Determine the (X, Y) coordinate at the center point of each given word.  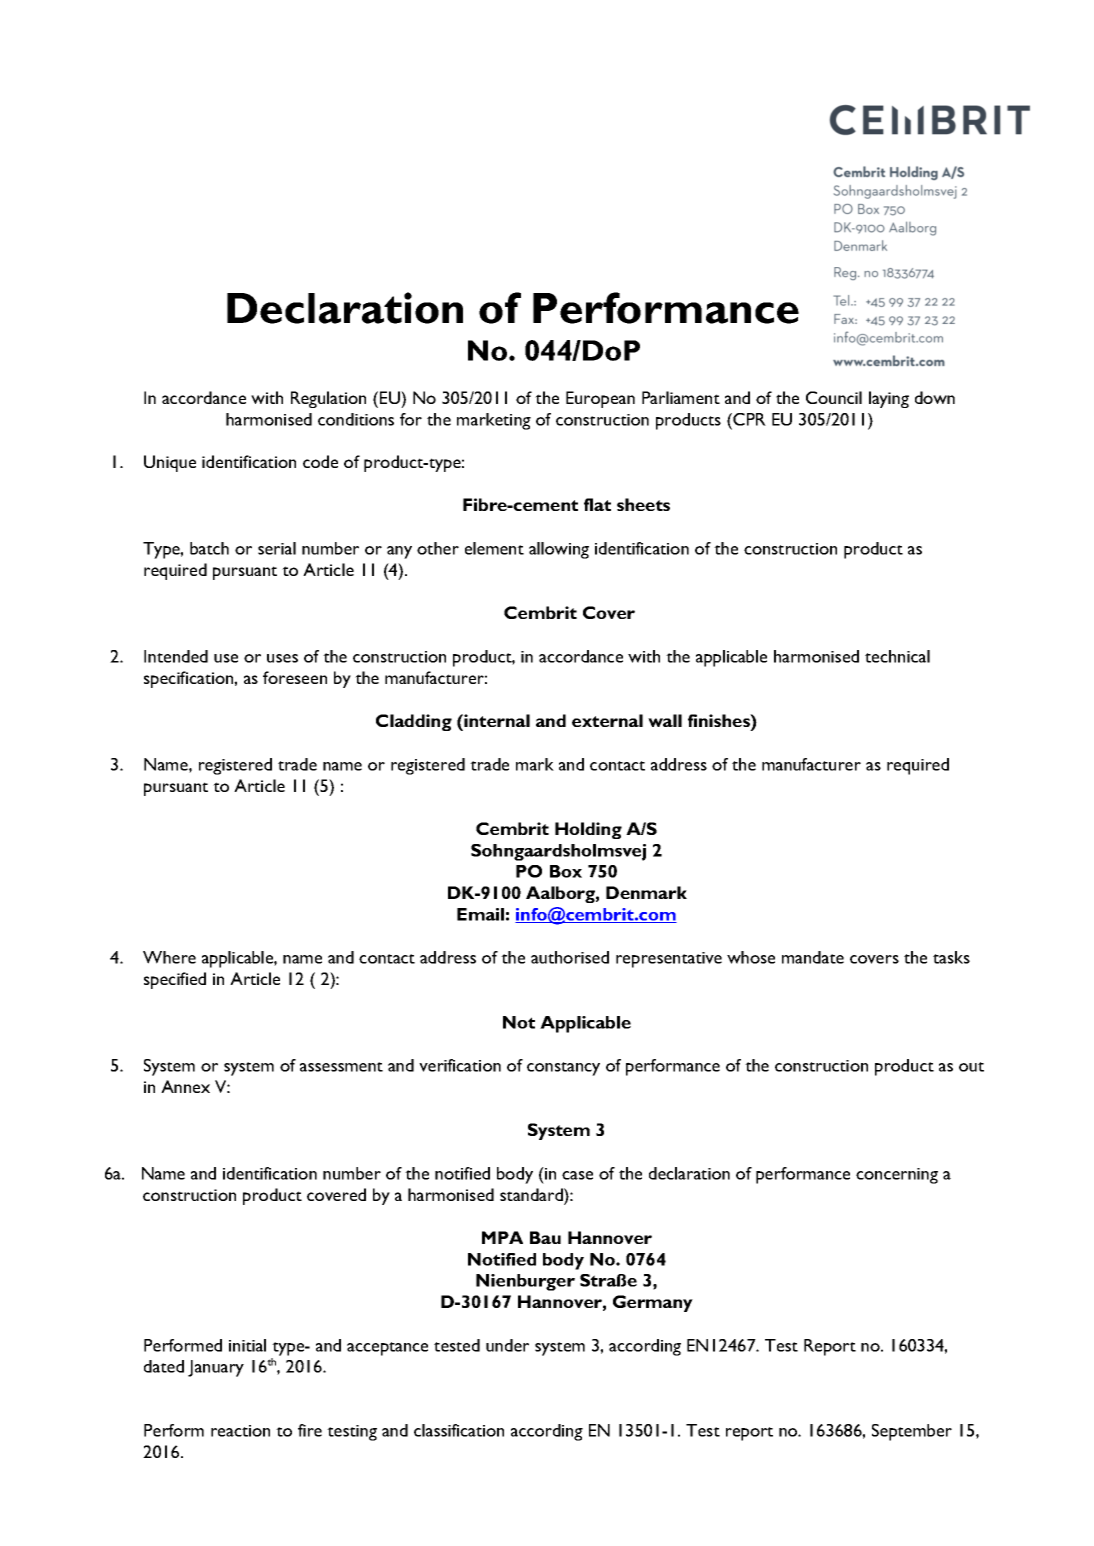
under (507, 1345)
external (607, 720)
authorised (570, 957)
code (320, 461)
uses (282, 658)
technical (897, 656)
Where (169, 957)
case (577, 1175)
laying (889, 399)
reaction (240, 1431)
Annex (185, 1086)
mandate (813, 957)
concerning (897, 1176)
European (600, 399)
